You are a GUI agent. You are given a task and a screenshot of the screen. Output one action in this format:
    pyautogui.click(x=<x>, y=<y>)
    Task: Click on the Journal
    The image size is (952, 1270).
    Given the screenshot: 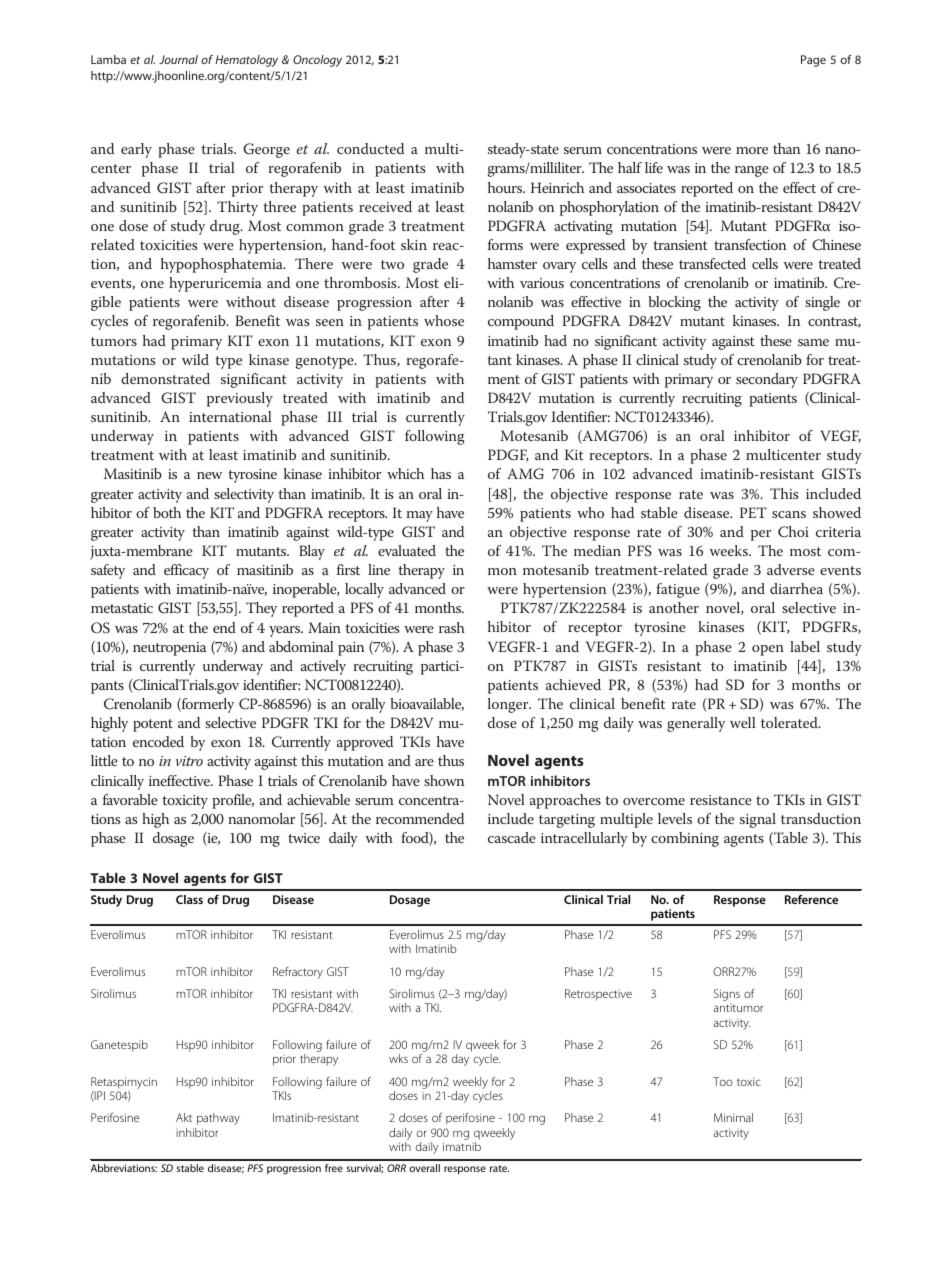 What is the action you would take?
    pyautogui.click(x=178, y=59)
